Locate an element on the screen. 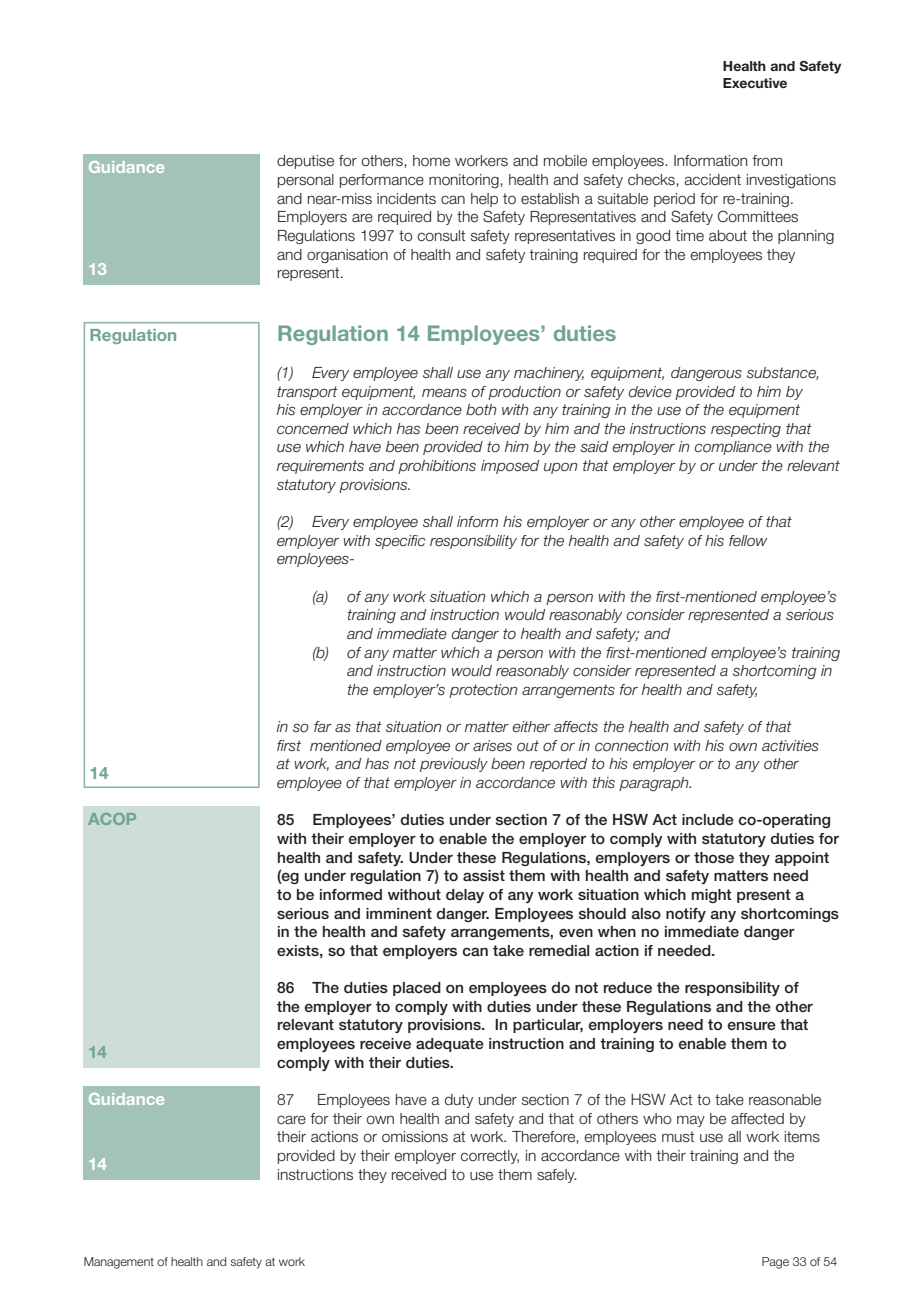 The image size is (924, 1308). Executive is located at coordinates (755, 83).
